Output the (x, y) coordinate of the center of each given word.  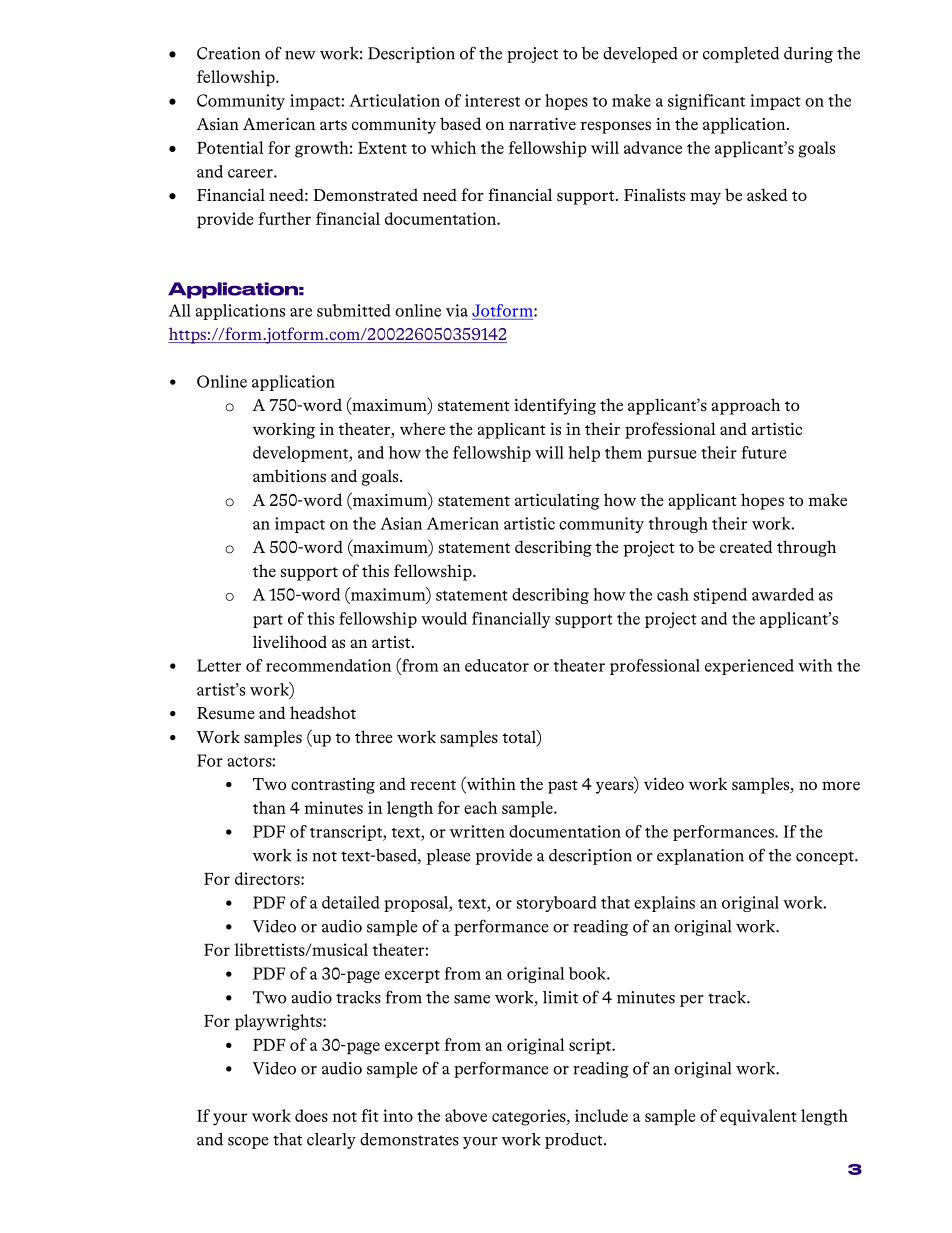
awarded (783, 594)
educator (497, 665)
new (300, 55)
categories (530, 1117)
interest (492, 100)
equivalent (758, 1117)
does (311, 1115)
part (268, 621)
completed (741, 55)
